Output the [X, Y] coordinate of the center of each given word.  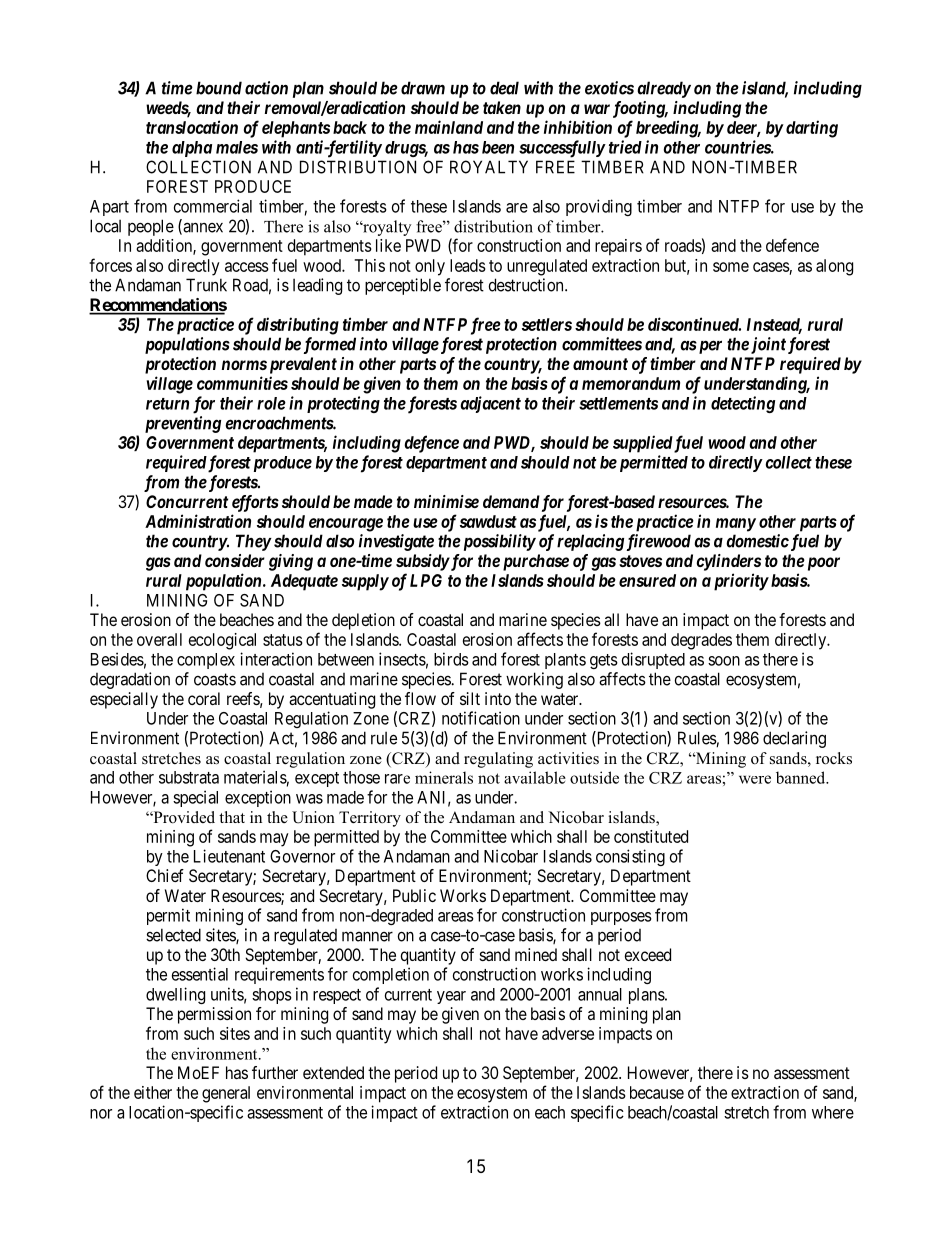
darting [810, 129]
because [657, 1092]
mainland [449, 127]
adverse [568, 1033]
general [226, 1094]
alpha [192, 149]
